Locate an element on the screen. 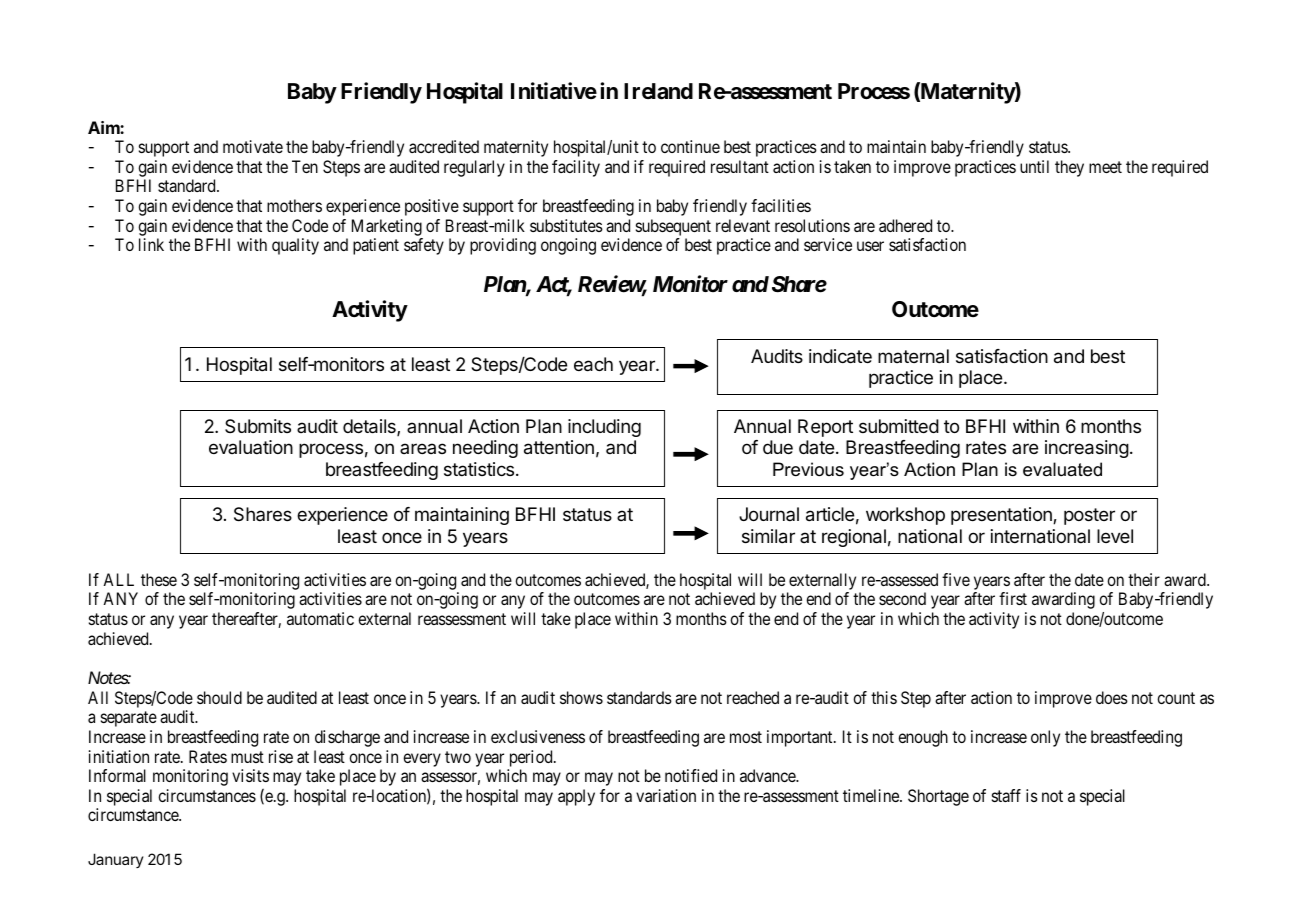 The height and width of the screenshot is (924, 1308). until is located at coordinates (1034, 166).
